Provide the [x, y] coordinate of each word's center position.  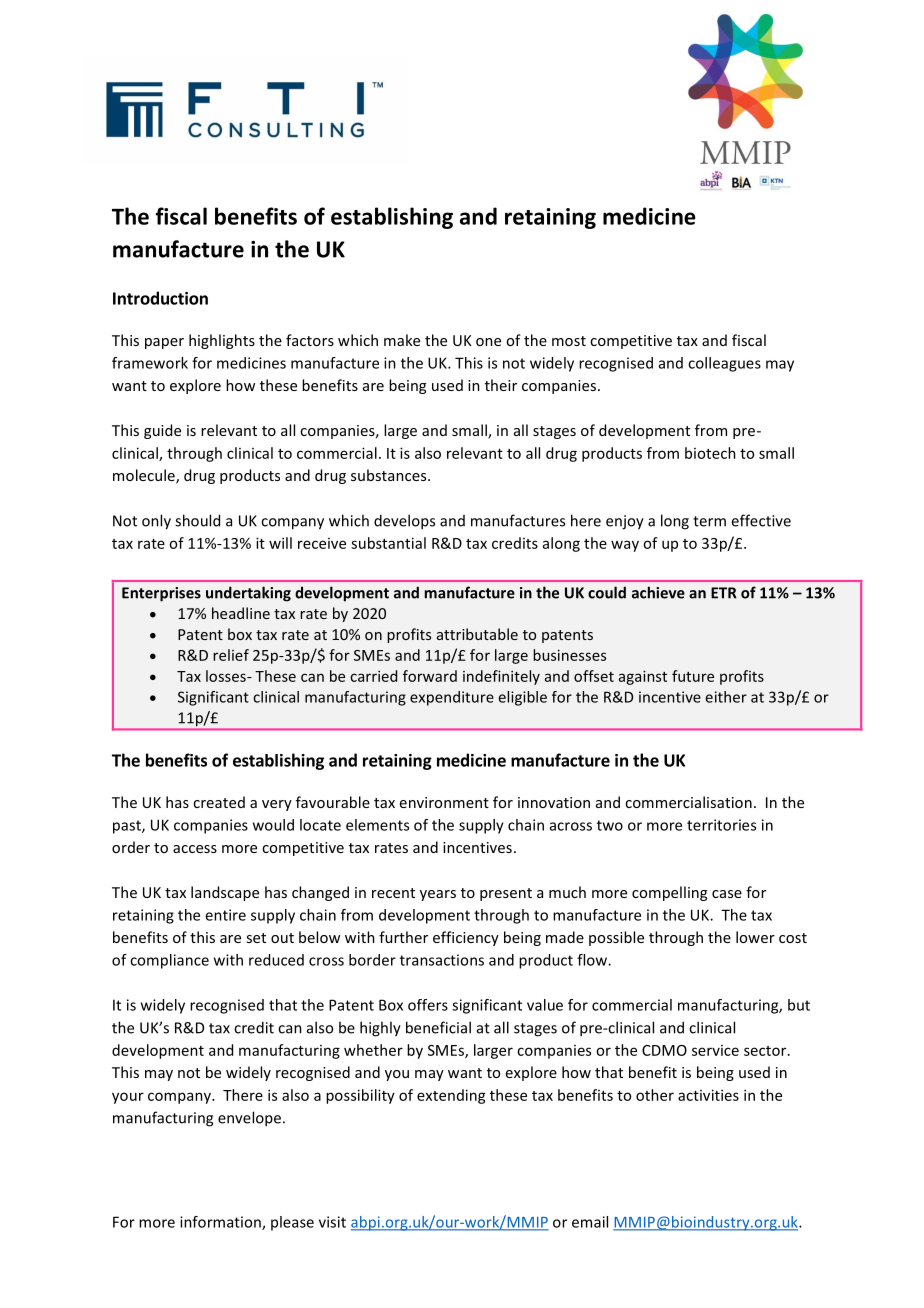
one [488, 342]
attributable [477, 634]
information [221, 1223]
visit [332, 1222]
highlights [222, 341]
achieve [658, 592]
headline [241, 613]
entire [225, 915]
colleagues [724, 364]
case [727, 894]
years [438, 895]
